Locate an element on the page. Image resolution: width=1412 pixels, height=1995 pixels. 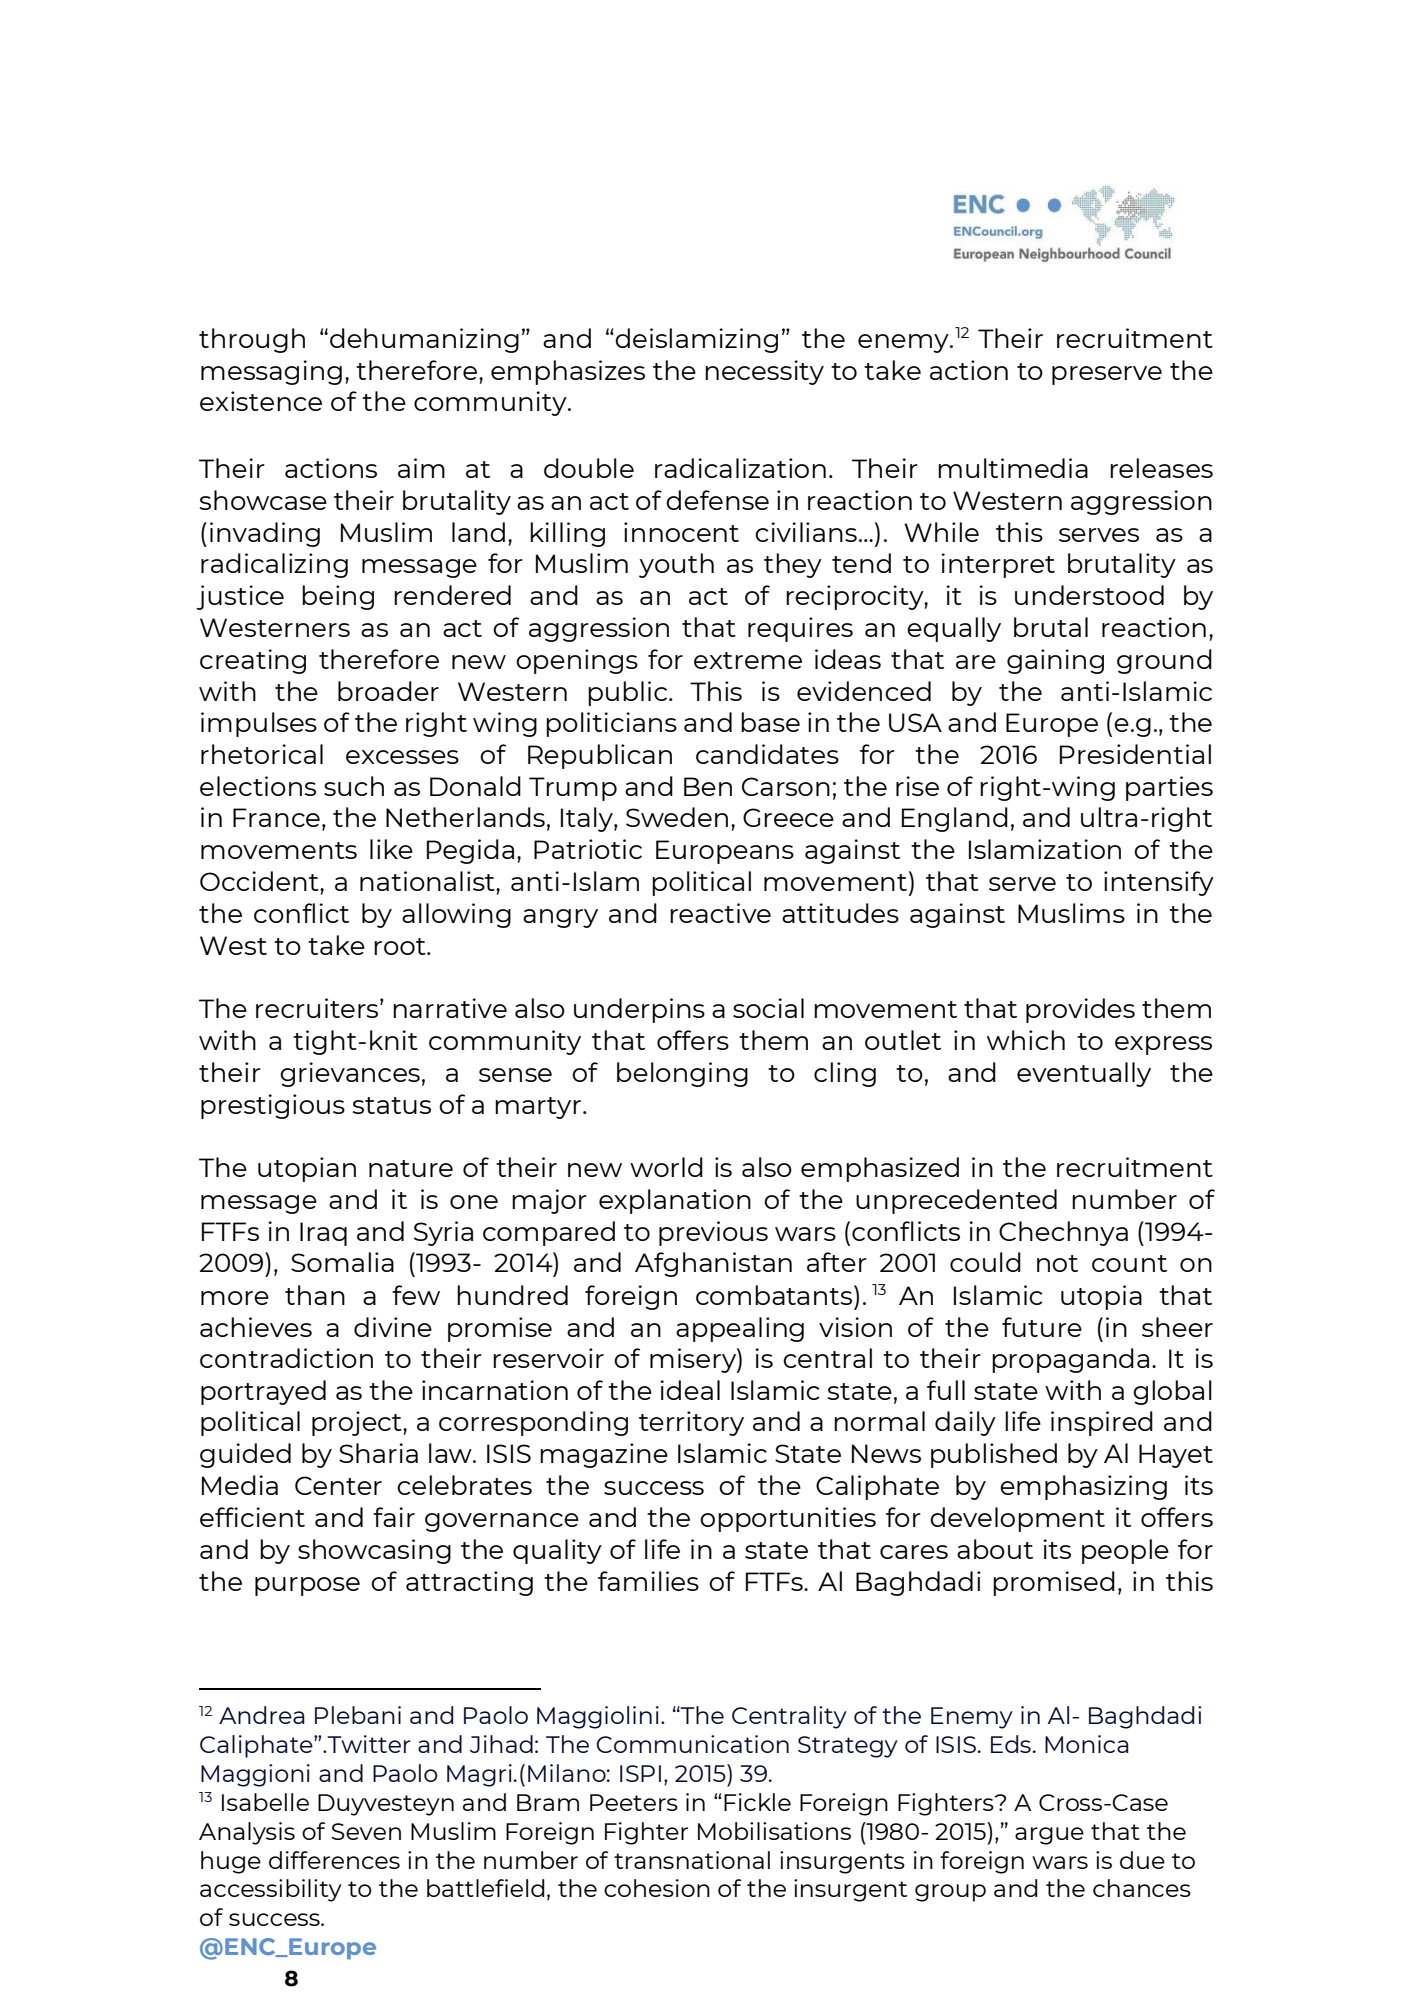
contradiction is located at coordinates (286, 1358).
